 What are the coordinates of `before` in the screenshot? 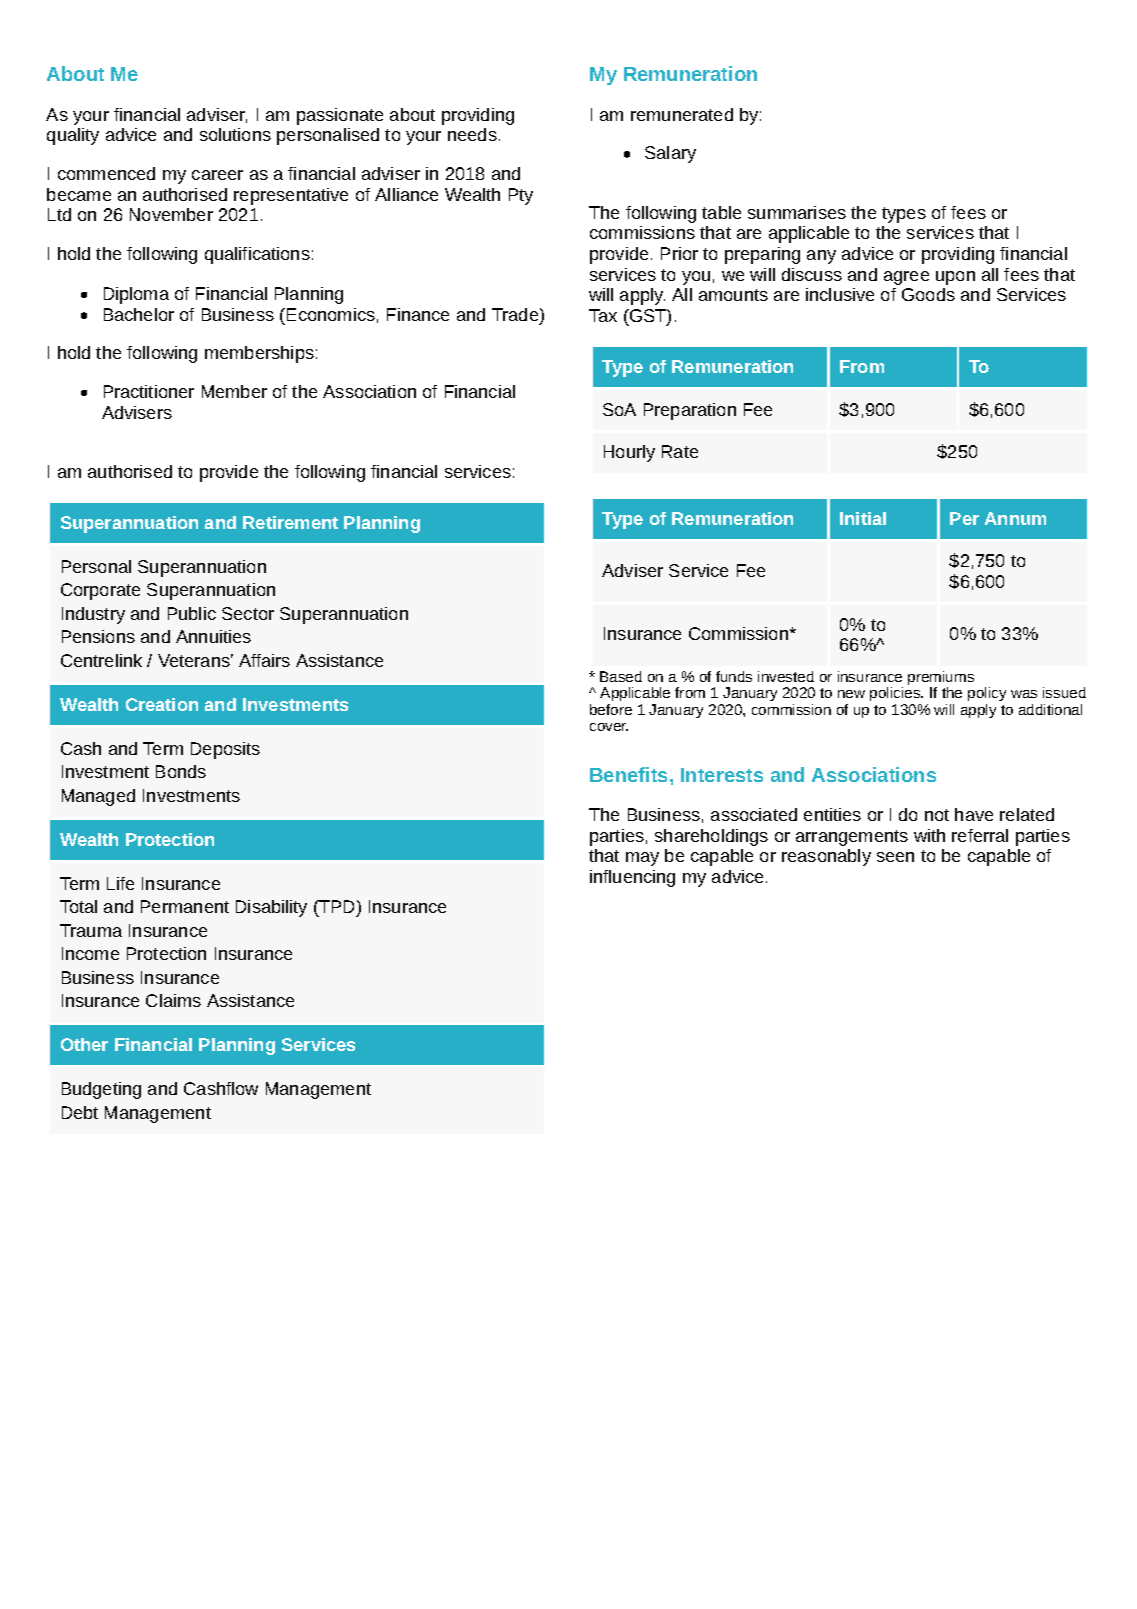 It's located at (611, 709).
